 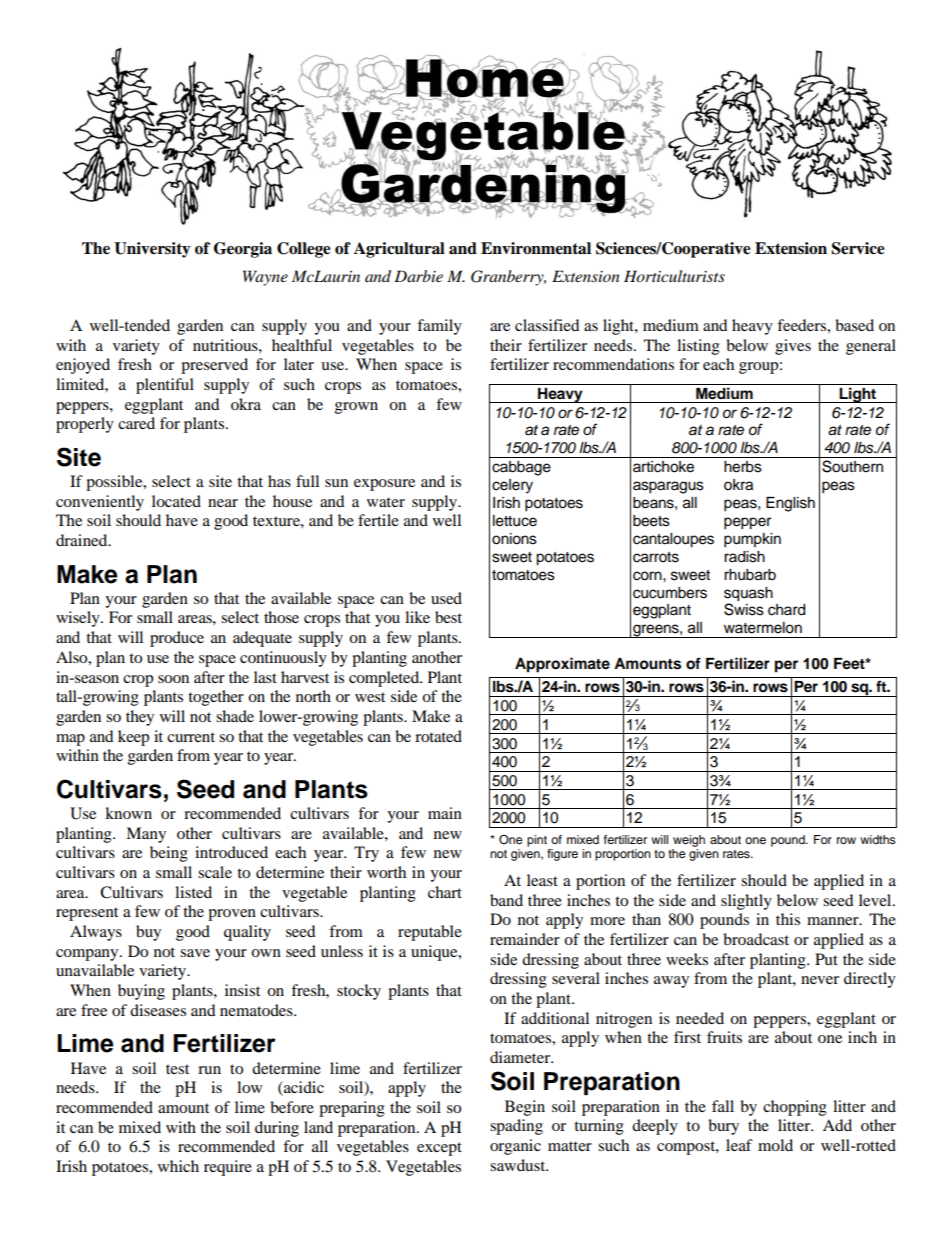 What do you see at coordinates (178, 1166) in the screenshot?
I see `which` at bounding box center [178, 1166].
